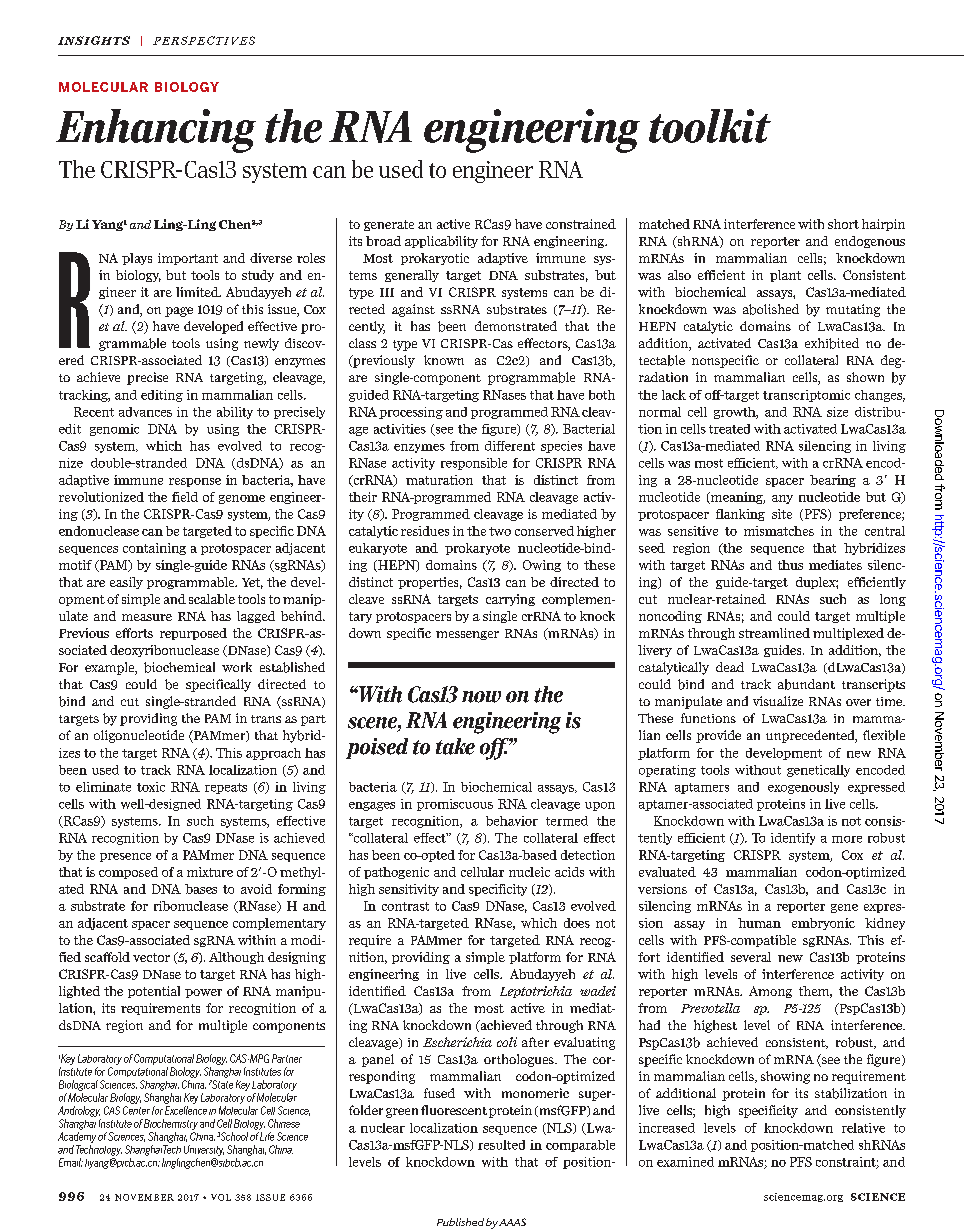 The width and height of the page is (964, 1232). Describe the element at coordinates (151, 787) in the page. I see `toxic` at that location.
